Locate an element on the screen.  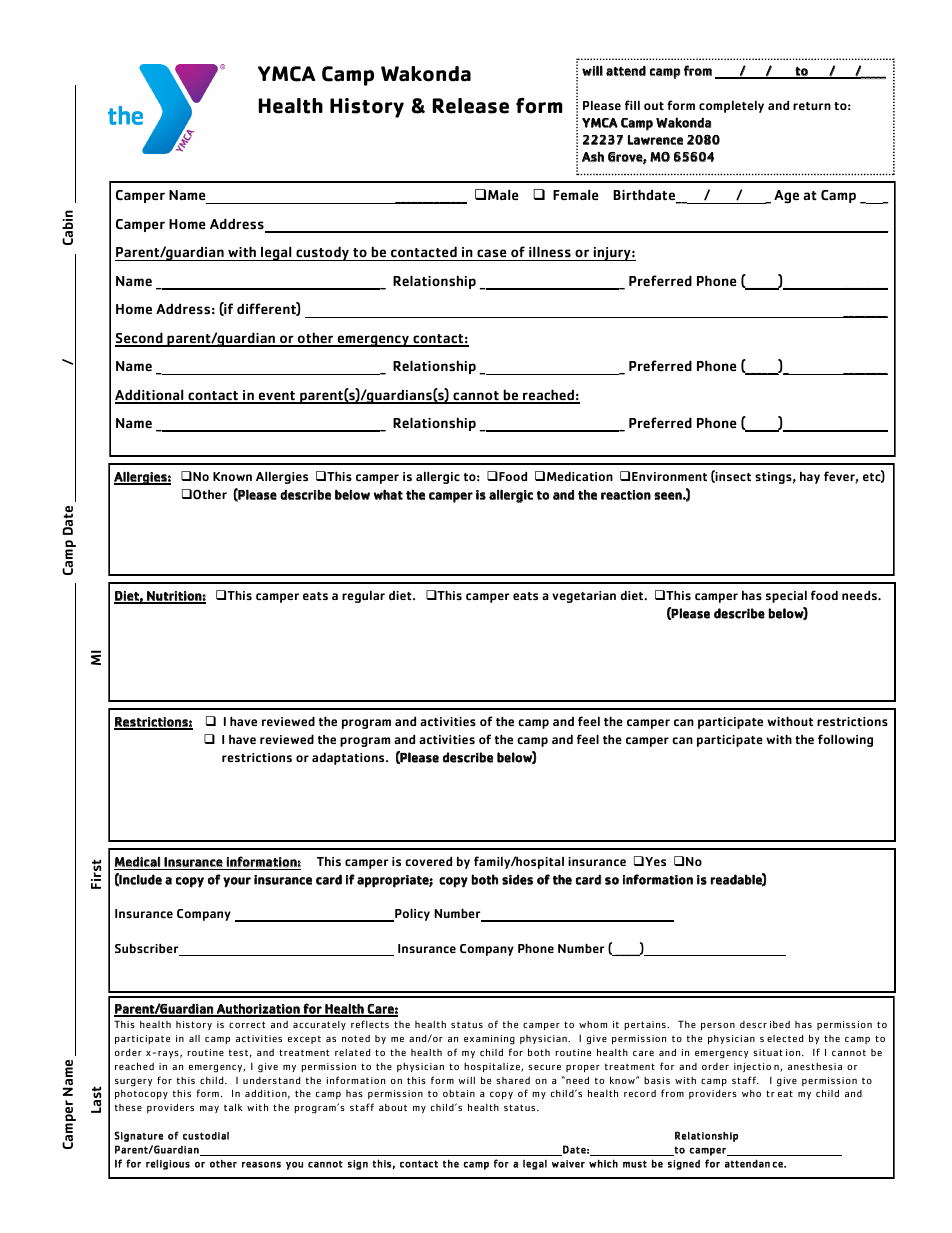
custodial is located at coordinates (206, 1136).
